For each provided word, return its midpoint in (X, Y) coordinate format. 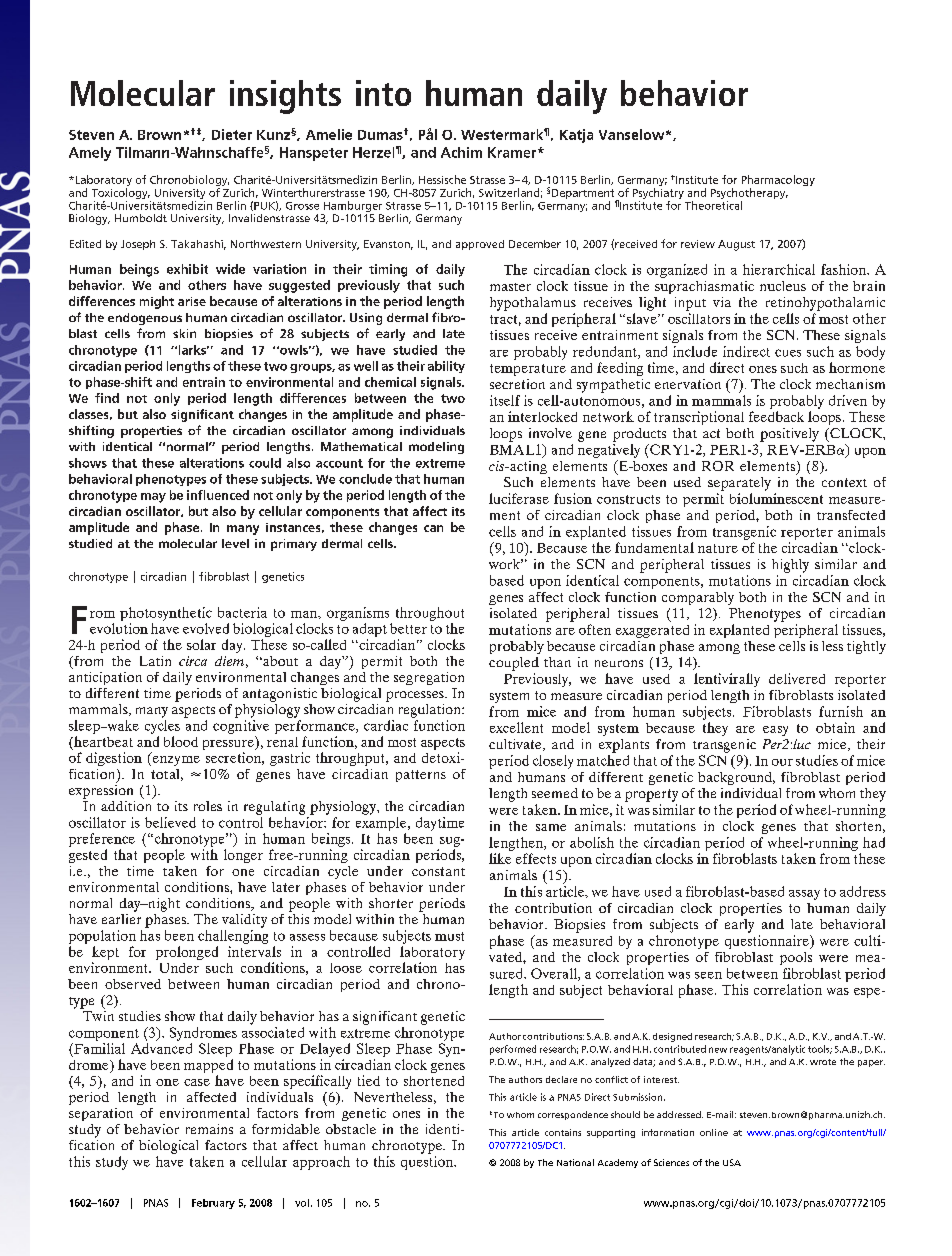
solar (201, 644)
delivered (797, 678)
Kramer (513, 152)
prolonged (187, 953)
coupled (514, 664)
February (213, 1204)
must (449, 936)
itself (505, 400)
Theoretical (713, 205)
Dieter (232, 134)
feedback (776, 416)
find (107, 398)
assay (804, 895)
